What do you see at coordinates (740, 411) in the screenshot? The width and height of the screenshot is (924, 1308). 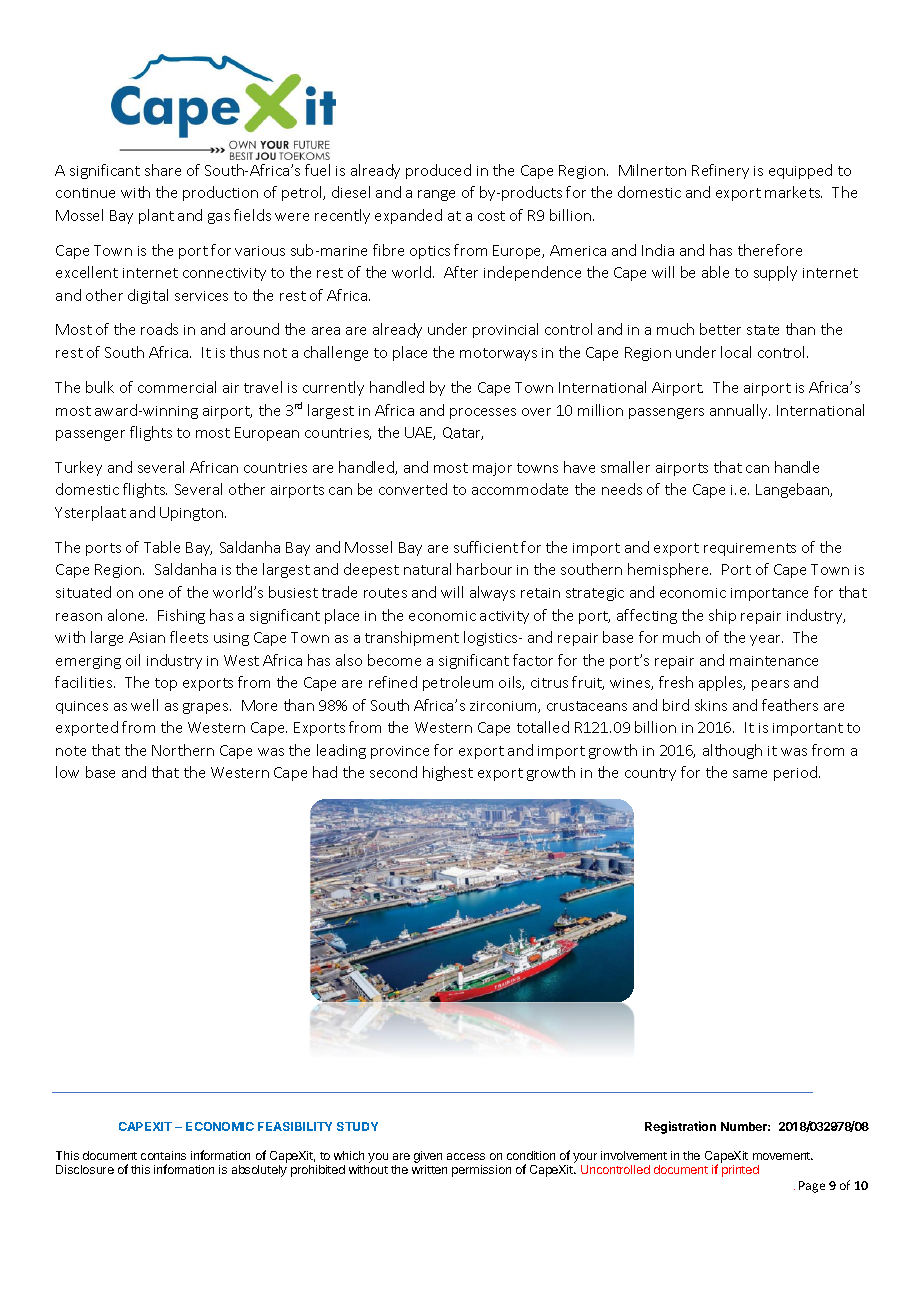 I see `annually` at bounding box center [740, 411].
